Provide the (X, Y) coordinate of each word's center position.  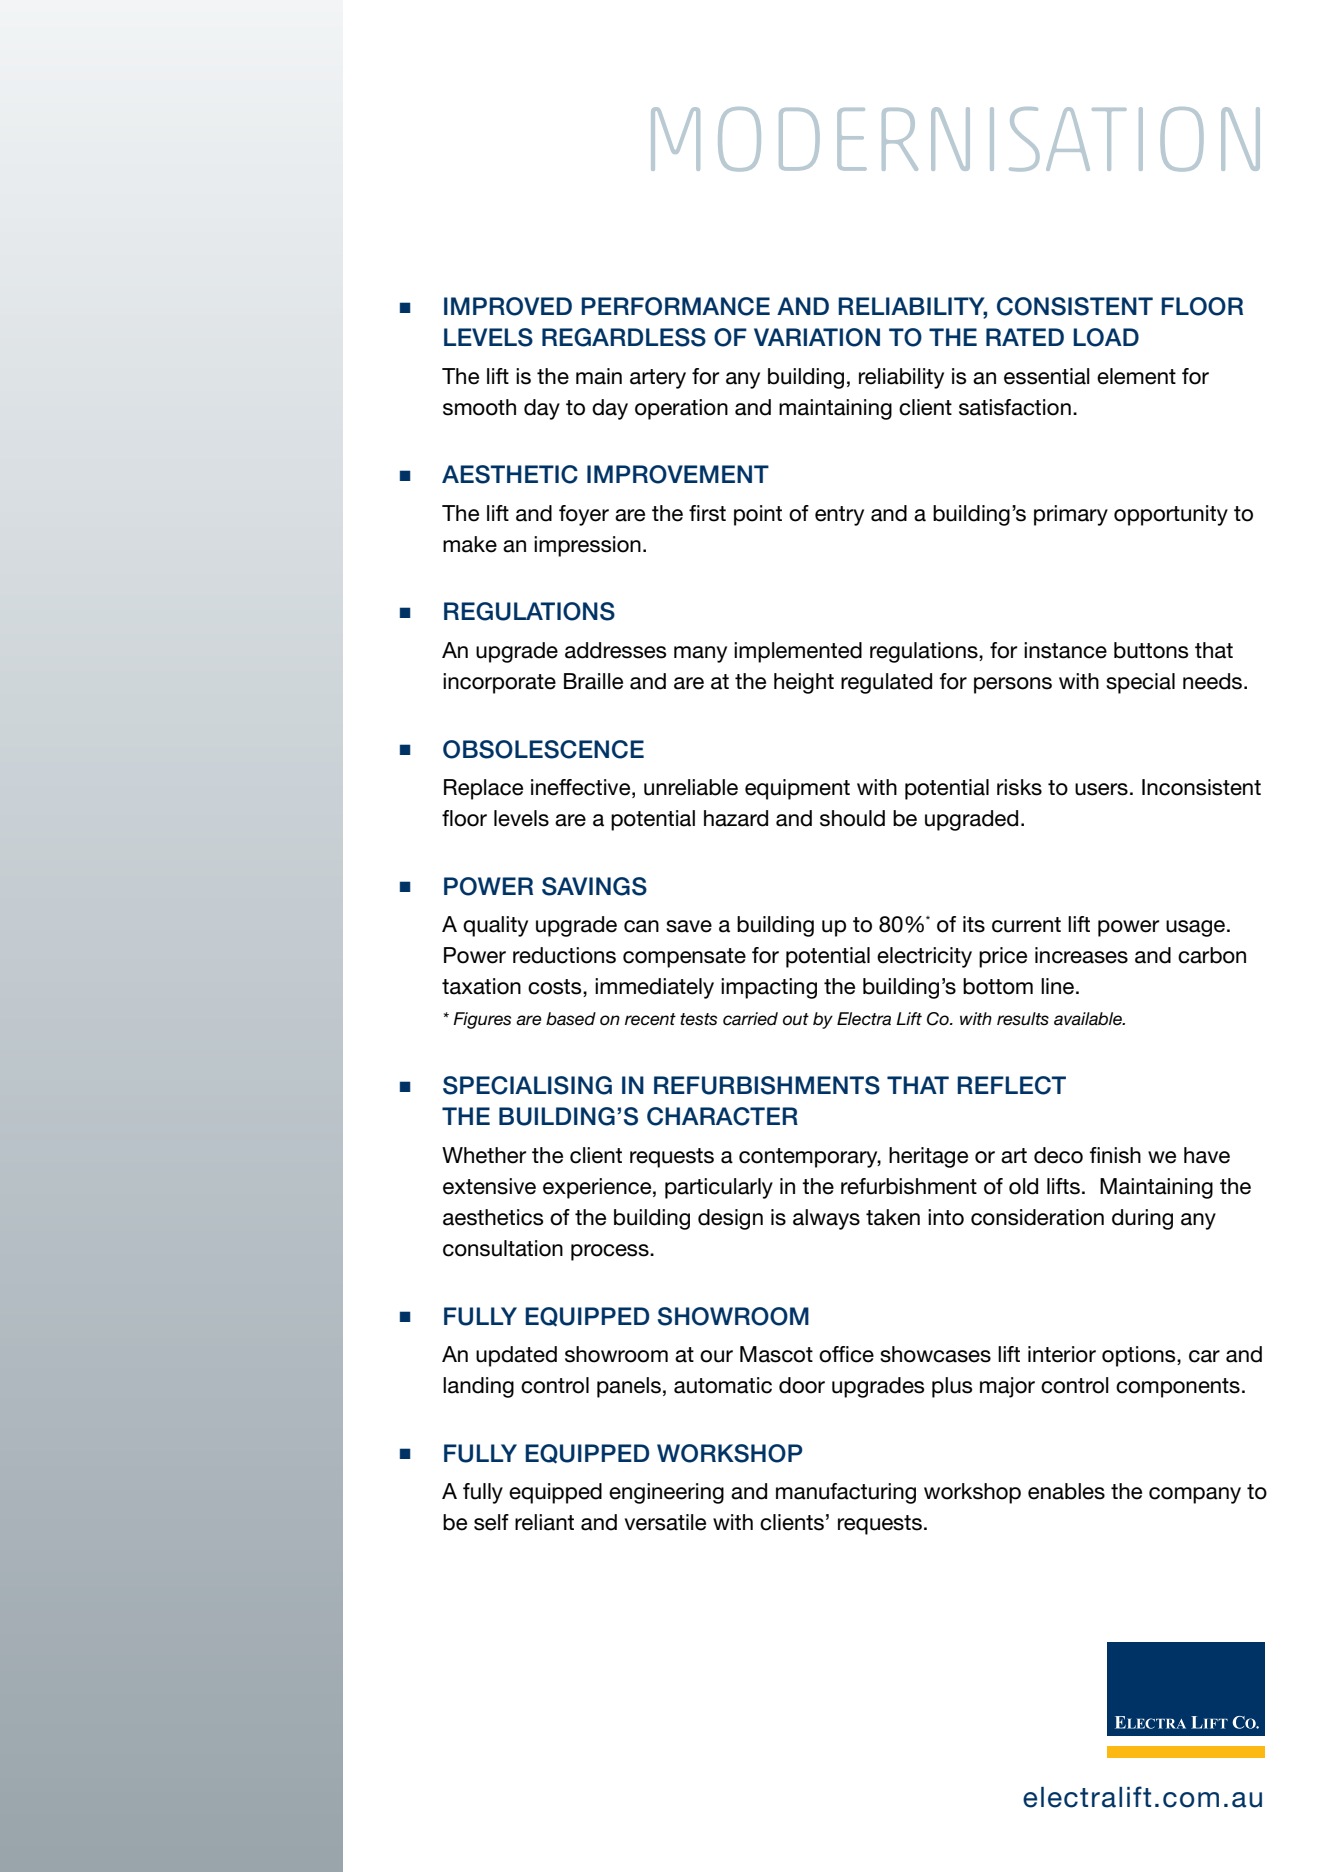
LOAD (1106, 337)
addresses (616, 650)
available (1089, 1019)
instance (1065, 650)
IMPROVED (508, 306)
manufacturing (846, 1493)
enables (1066, 1491)
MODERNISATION (955, 139)
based (571, 1019)
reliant (544, 1522)
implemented (798, 652)
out (796, 1019)
